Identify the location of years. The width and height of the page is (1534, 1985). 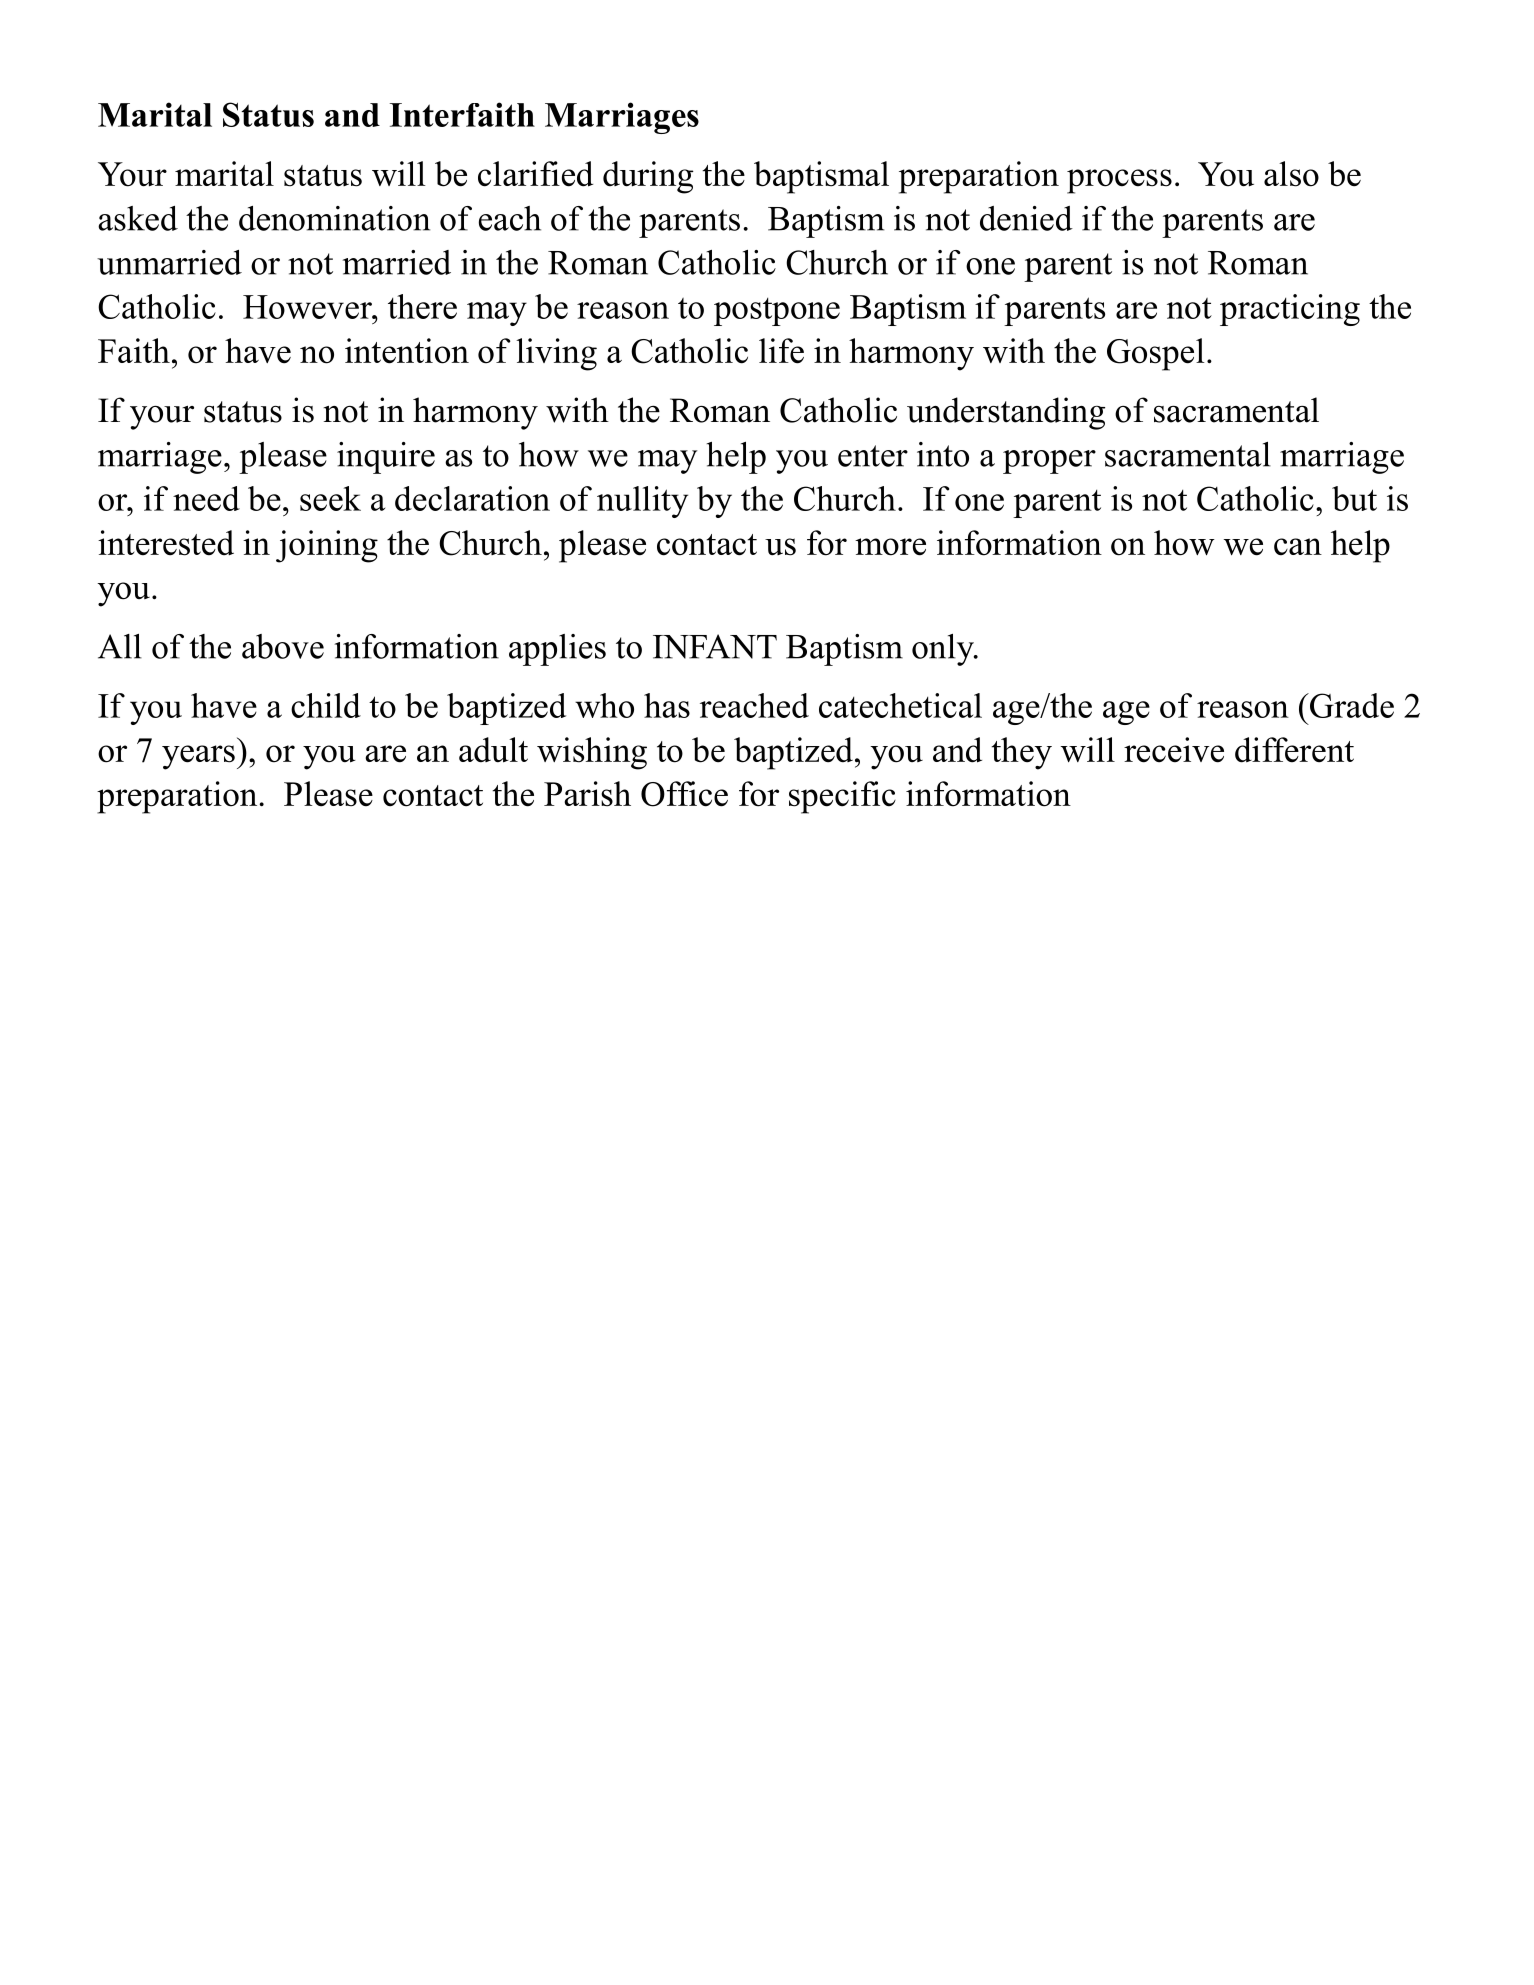
(198, 757).
